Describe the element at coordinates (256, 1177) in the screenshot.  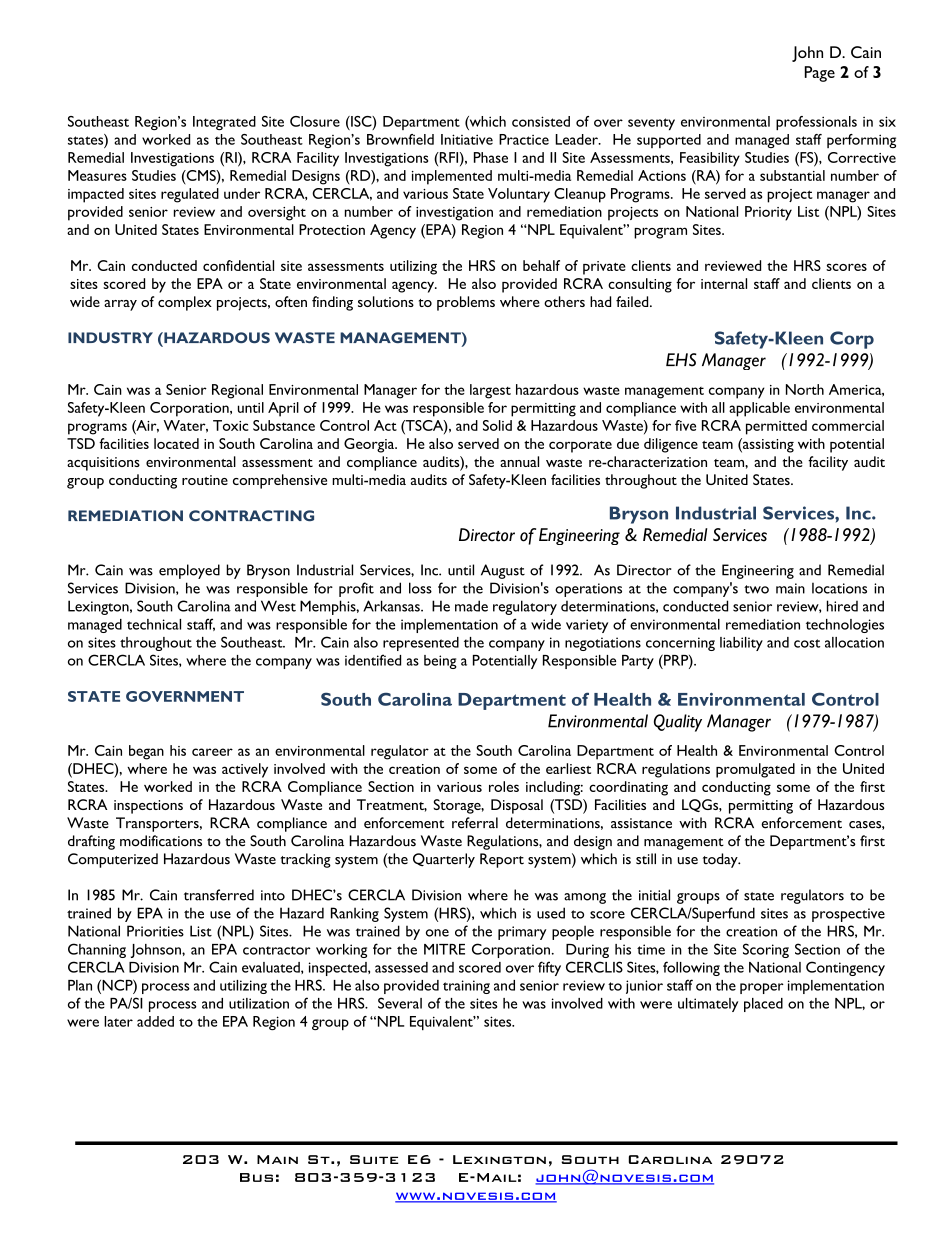
I see `Bus` at that location.
